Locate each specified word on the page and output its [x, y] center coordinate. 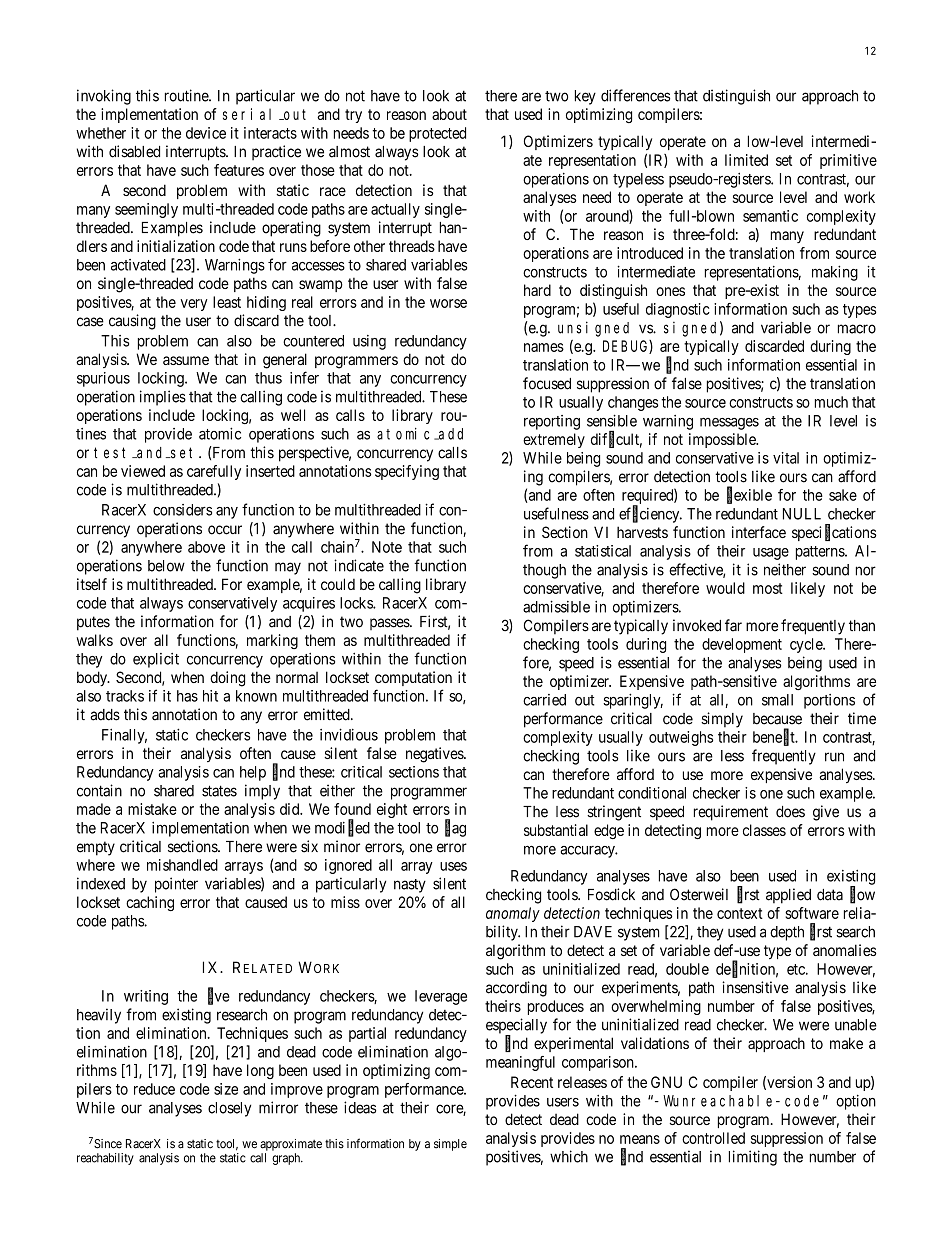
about [449, 114]
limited [746, 160]
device [206, 133]
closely [229, 1109]
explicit [156, 660]
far [733, 625]
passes [390, 624]
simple [450, 1145]
